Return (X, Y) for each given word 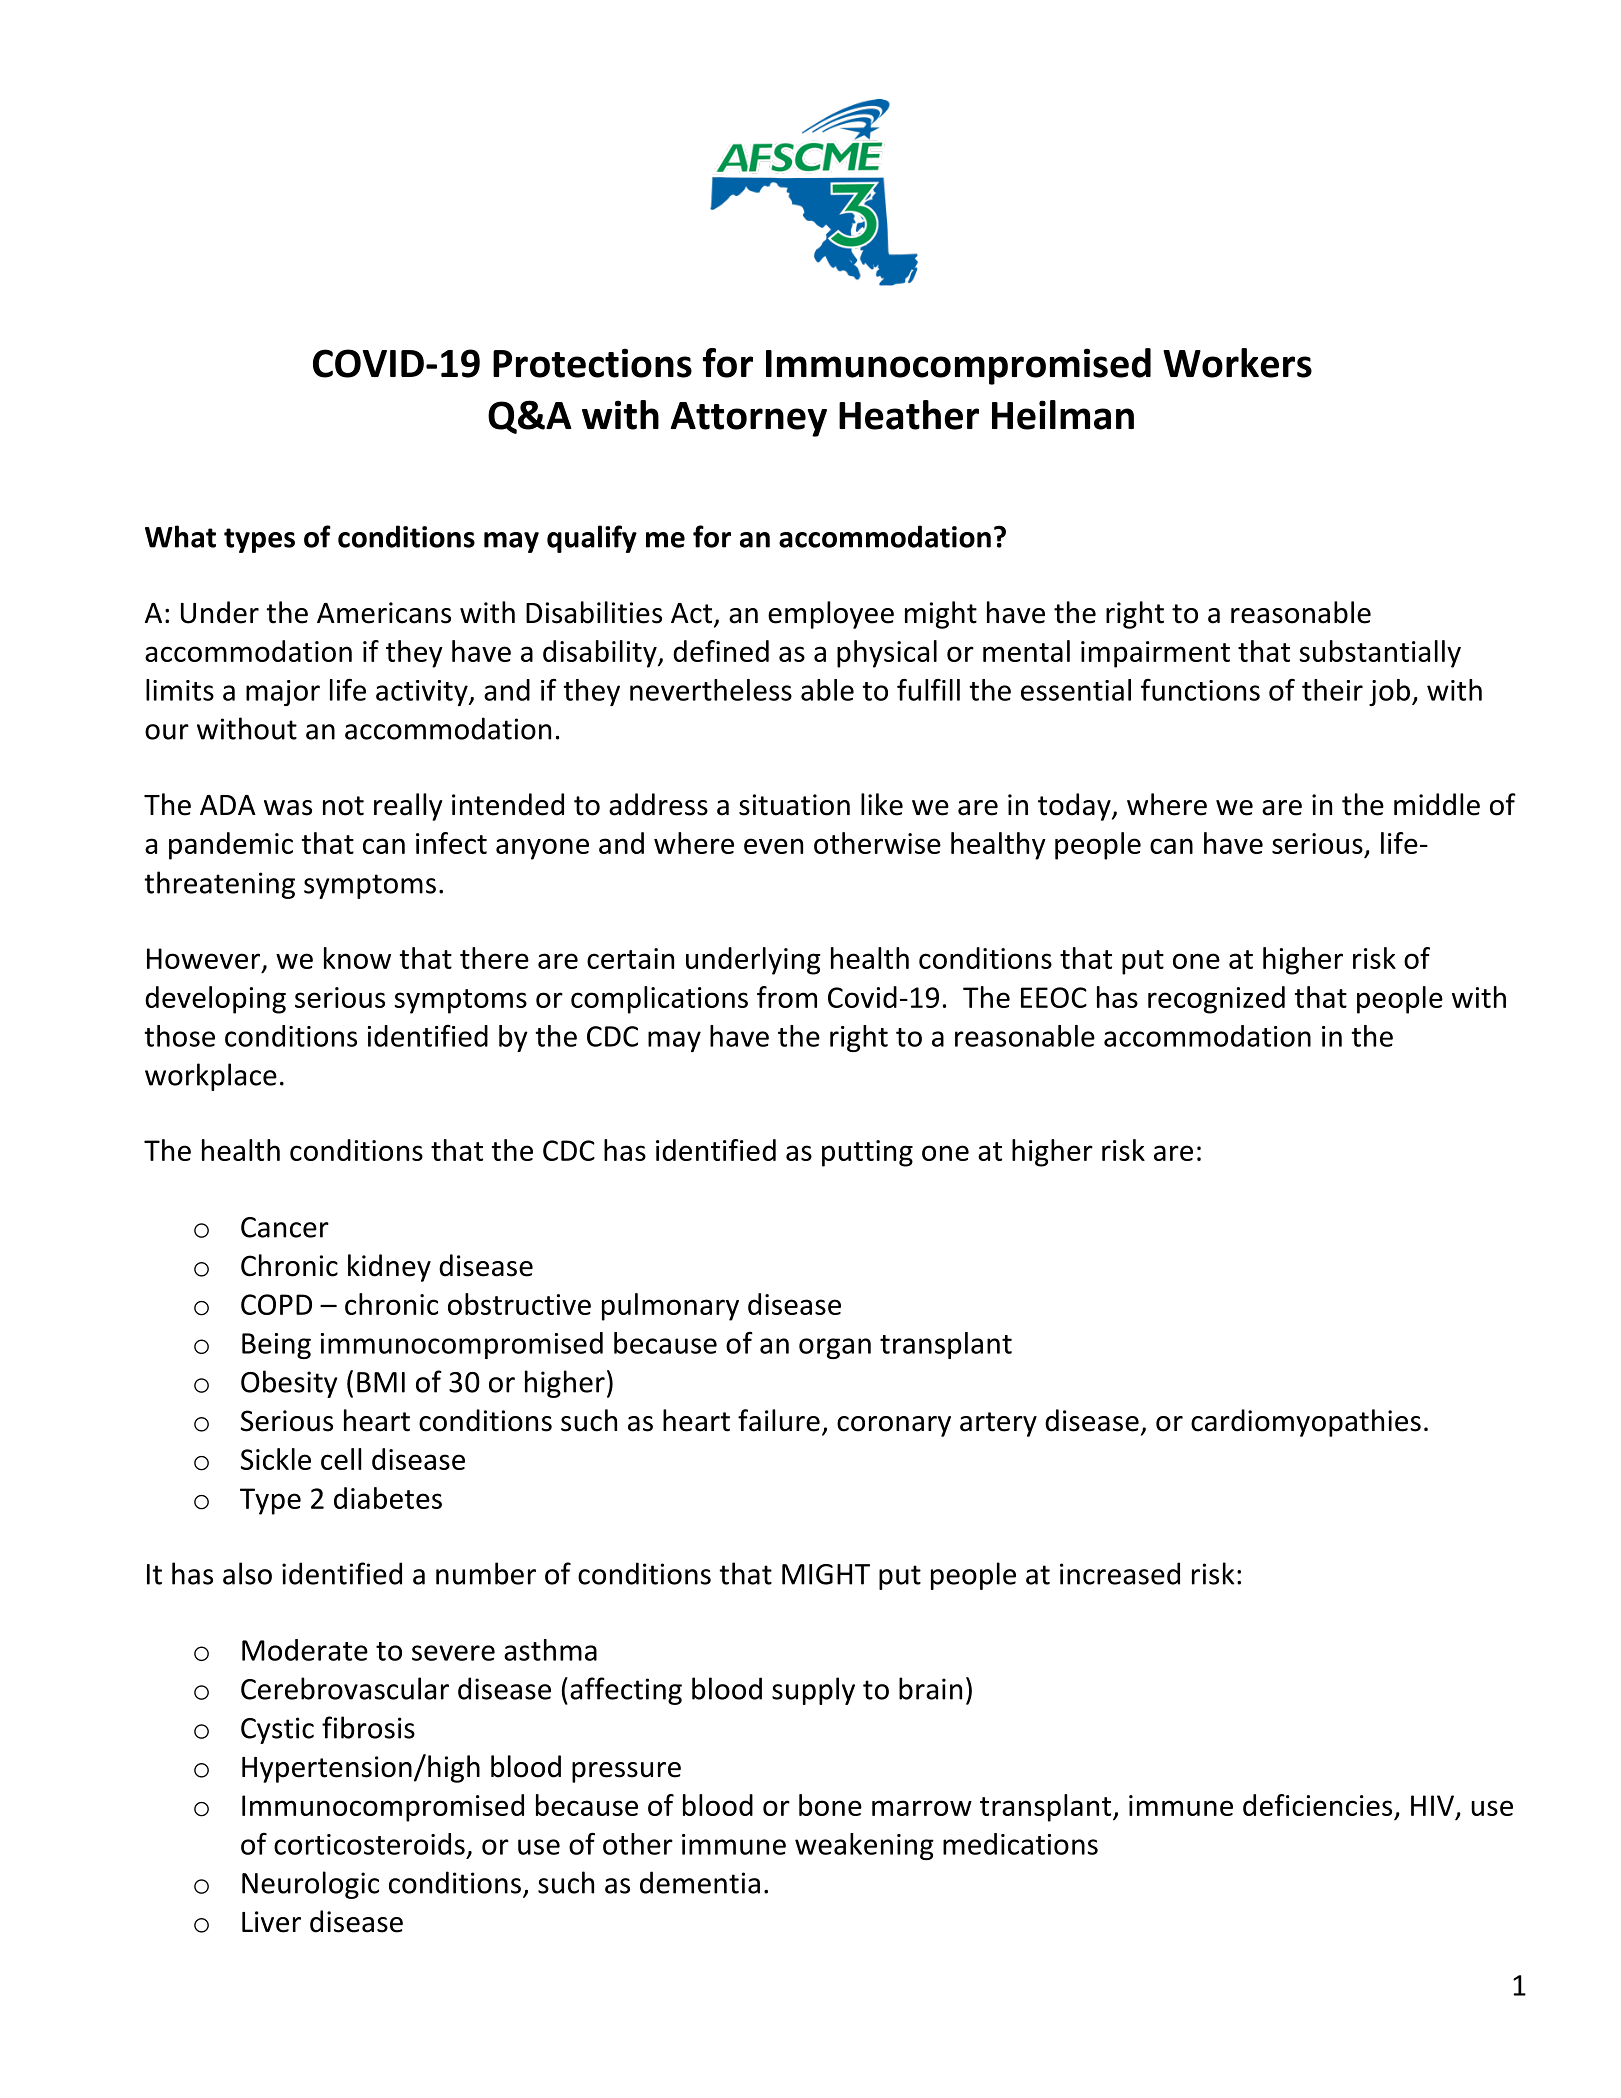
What (180, 536)
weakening (864, 1846)
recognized (1216, 1000)
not (343, 806)
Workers (1237, 363)
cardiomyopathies (1306, 1423)
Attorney (749, 419)
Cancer (285, 1227)
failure (779, 1420)
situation (794, 805)
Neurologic (310, 1885)
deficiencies (1317, 1805)
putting (867, 1153)
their (1332, 690)
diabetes (388, 1498)
